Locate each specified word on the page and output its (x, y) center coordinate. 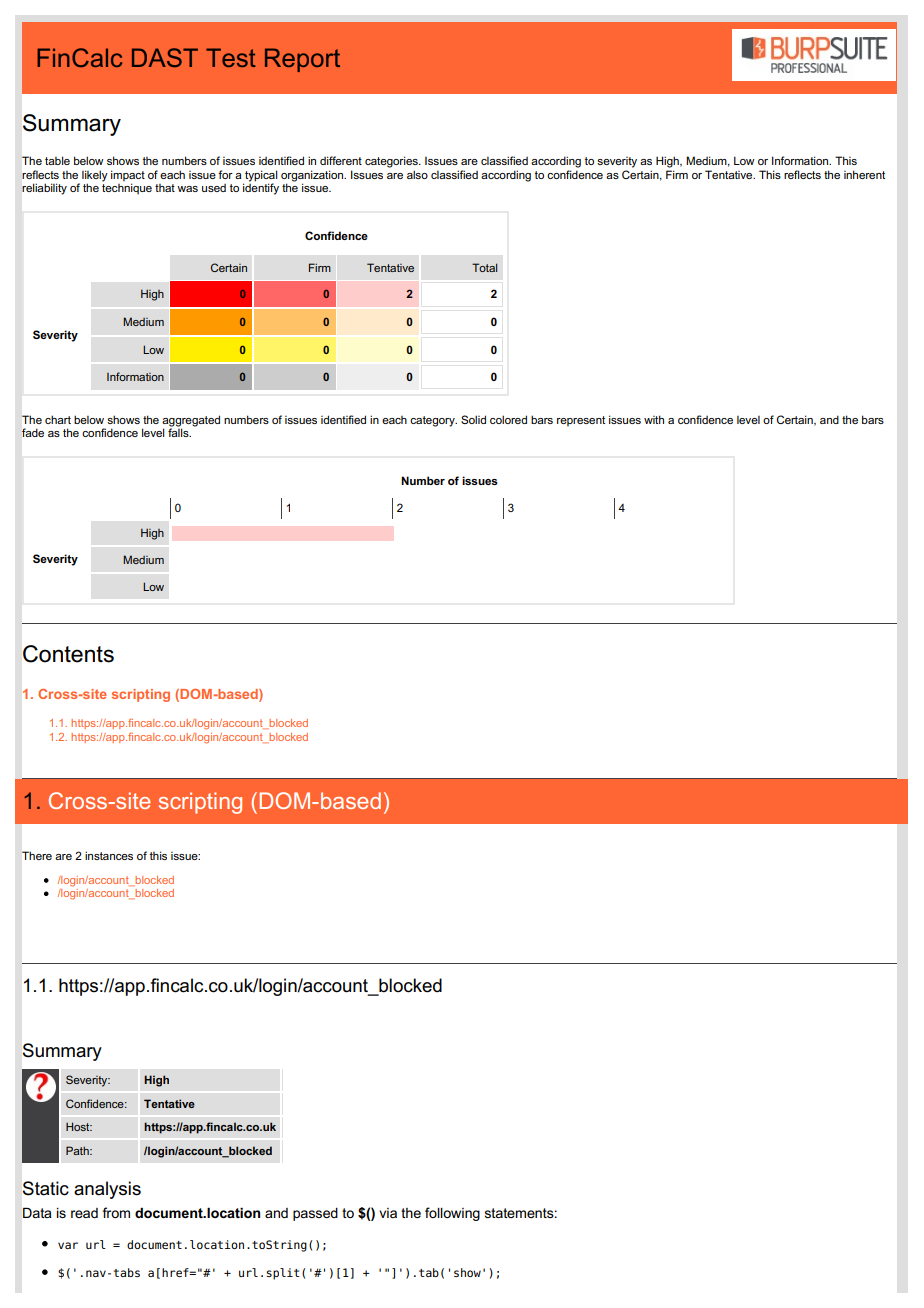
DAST (165, 57)
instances (109, 855)
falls (179, 431)
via (388, 1213)
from (116, 1212)
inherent (864, 174)
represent (581, 421)
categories (392, 162)
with (654, 419)
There (37, 855)
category (433, 421)
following (452, 1214)
